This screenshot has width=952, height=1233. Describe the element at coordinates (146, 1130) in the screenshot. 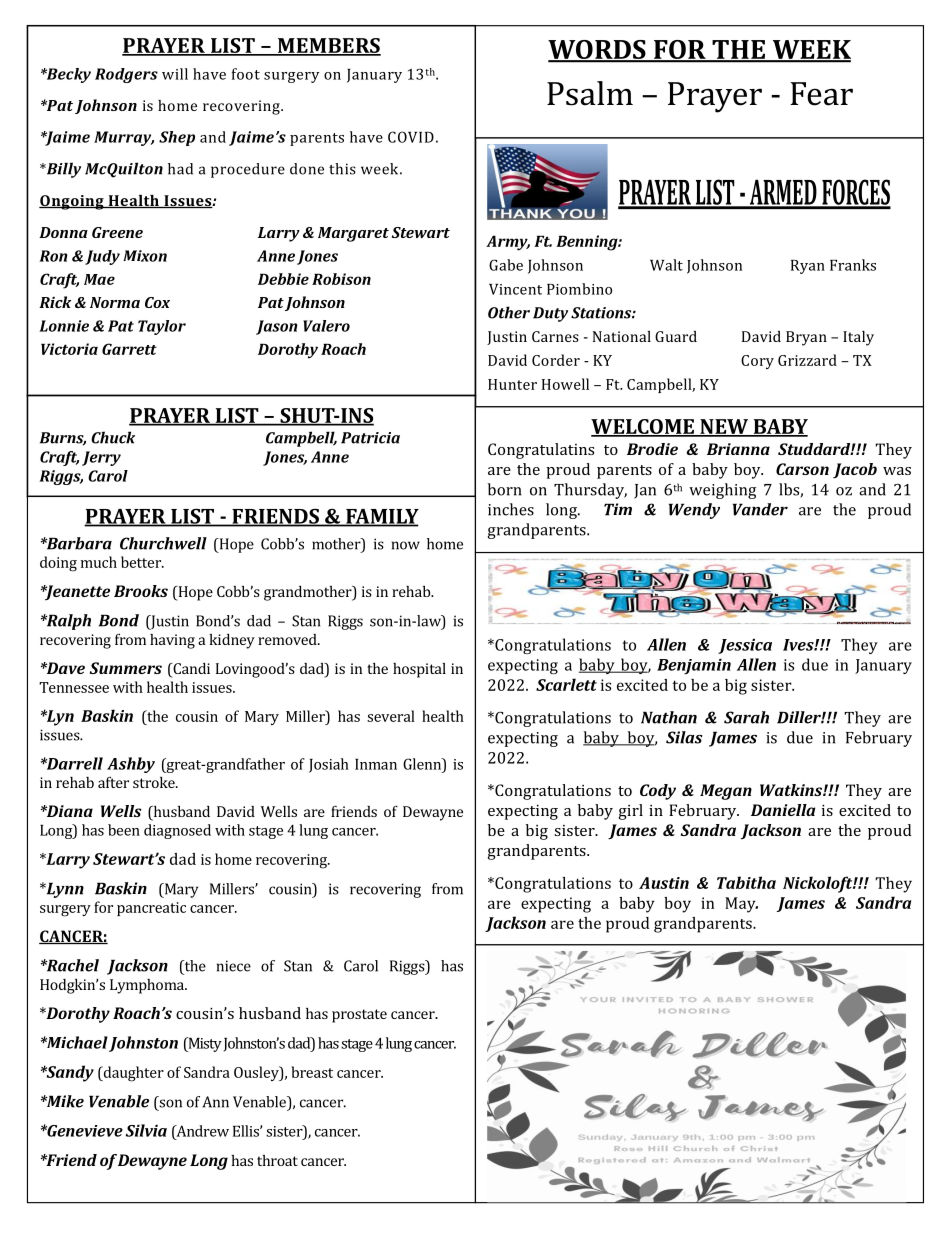

I see `Silvia` at that location.
